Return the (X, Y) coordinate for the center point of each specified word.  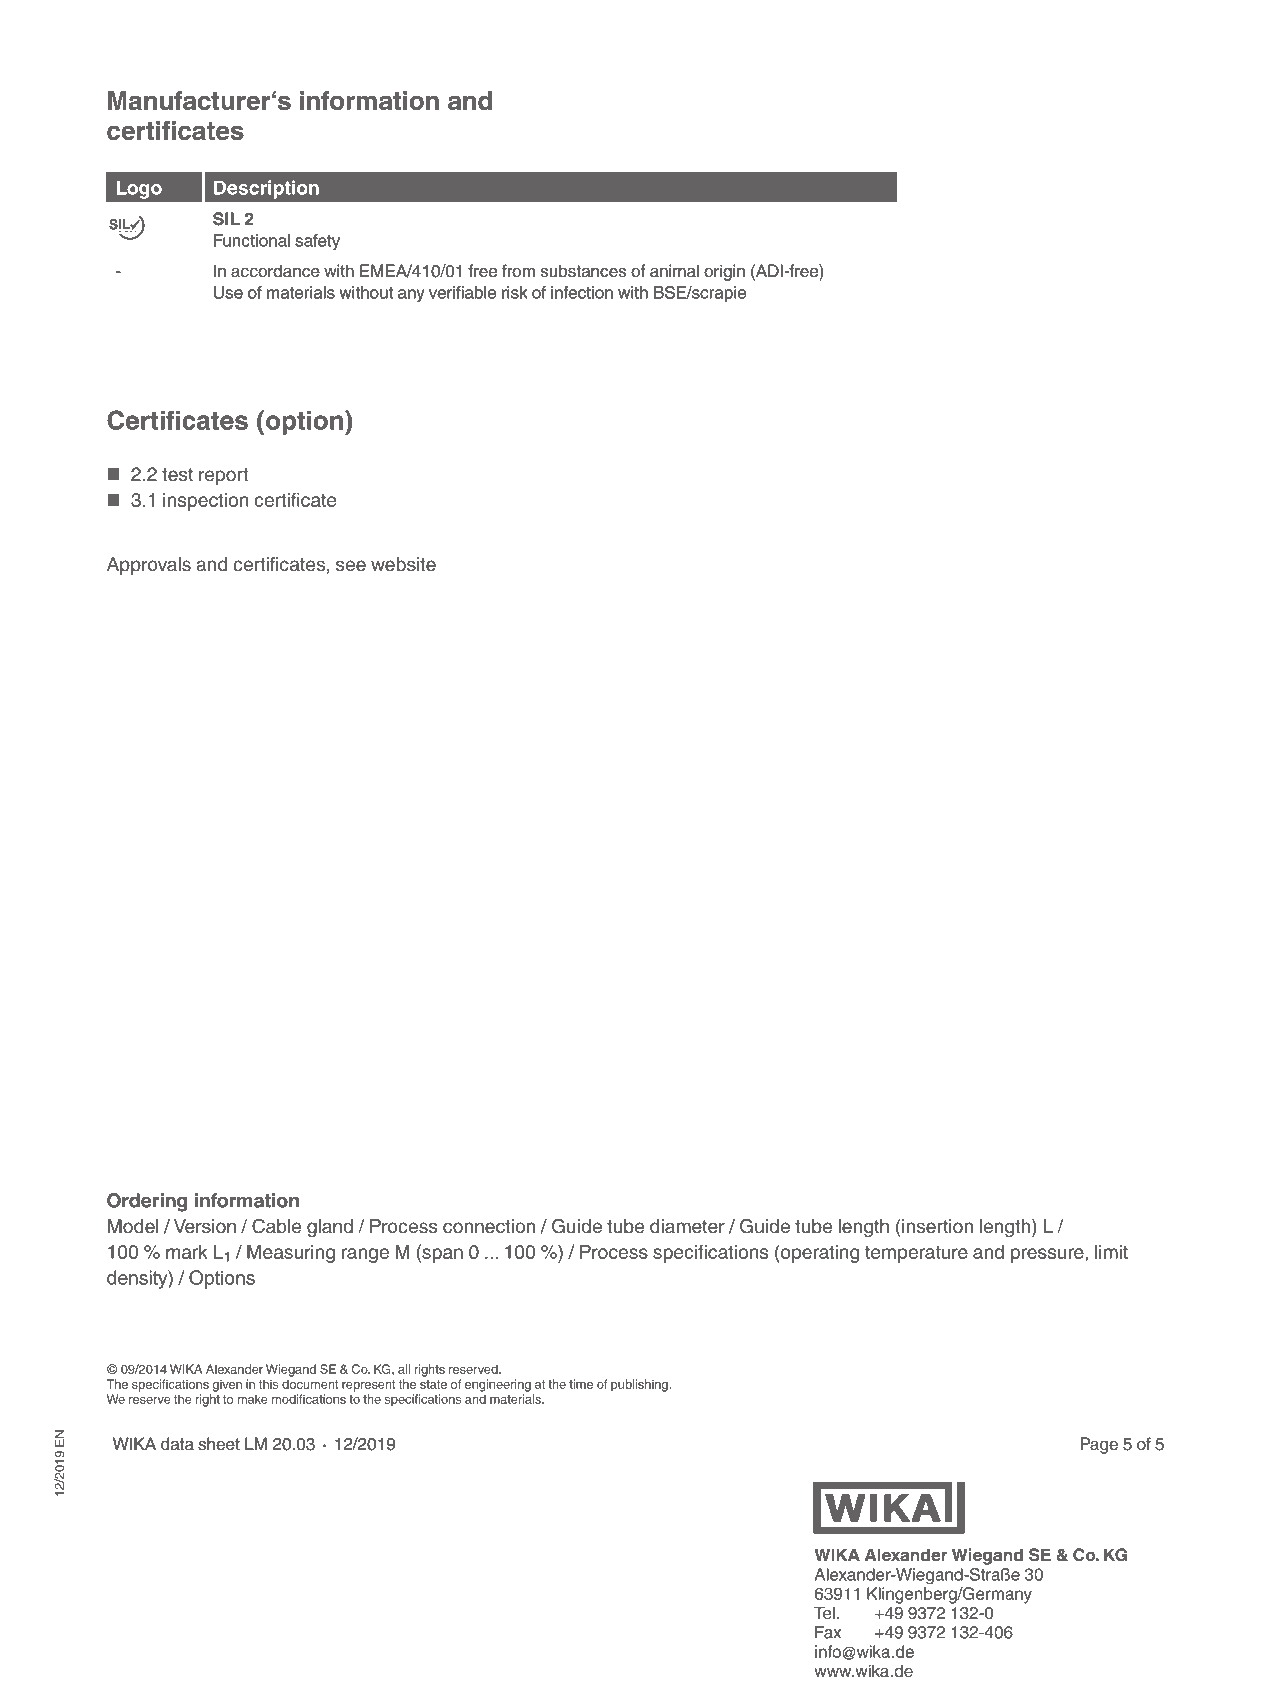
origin (724, 272)
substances (583, 271)
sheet (219, 1444)
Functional (252, 240)
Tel (824, 1613)
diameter (687, 1226)
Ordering (147, 1202)
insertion (937, 1226)
